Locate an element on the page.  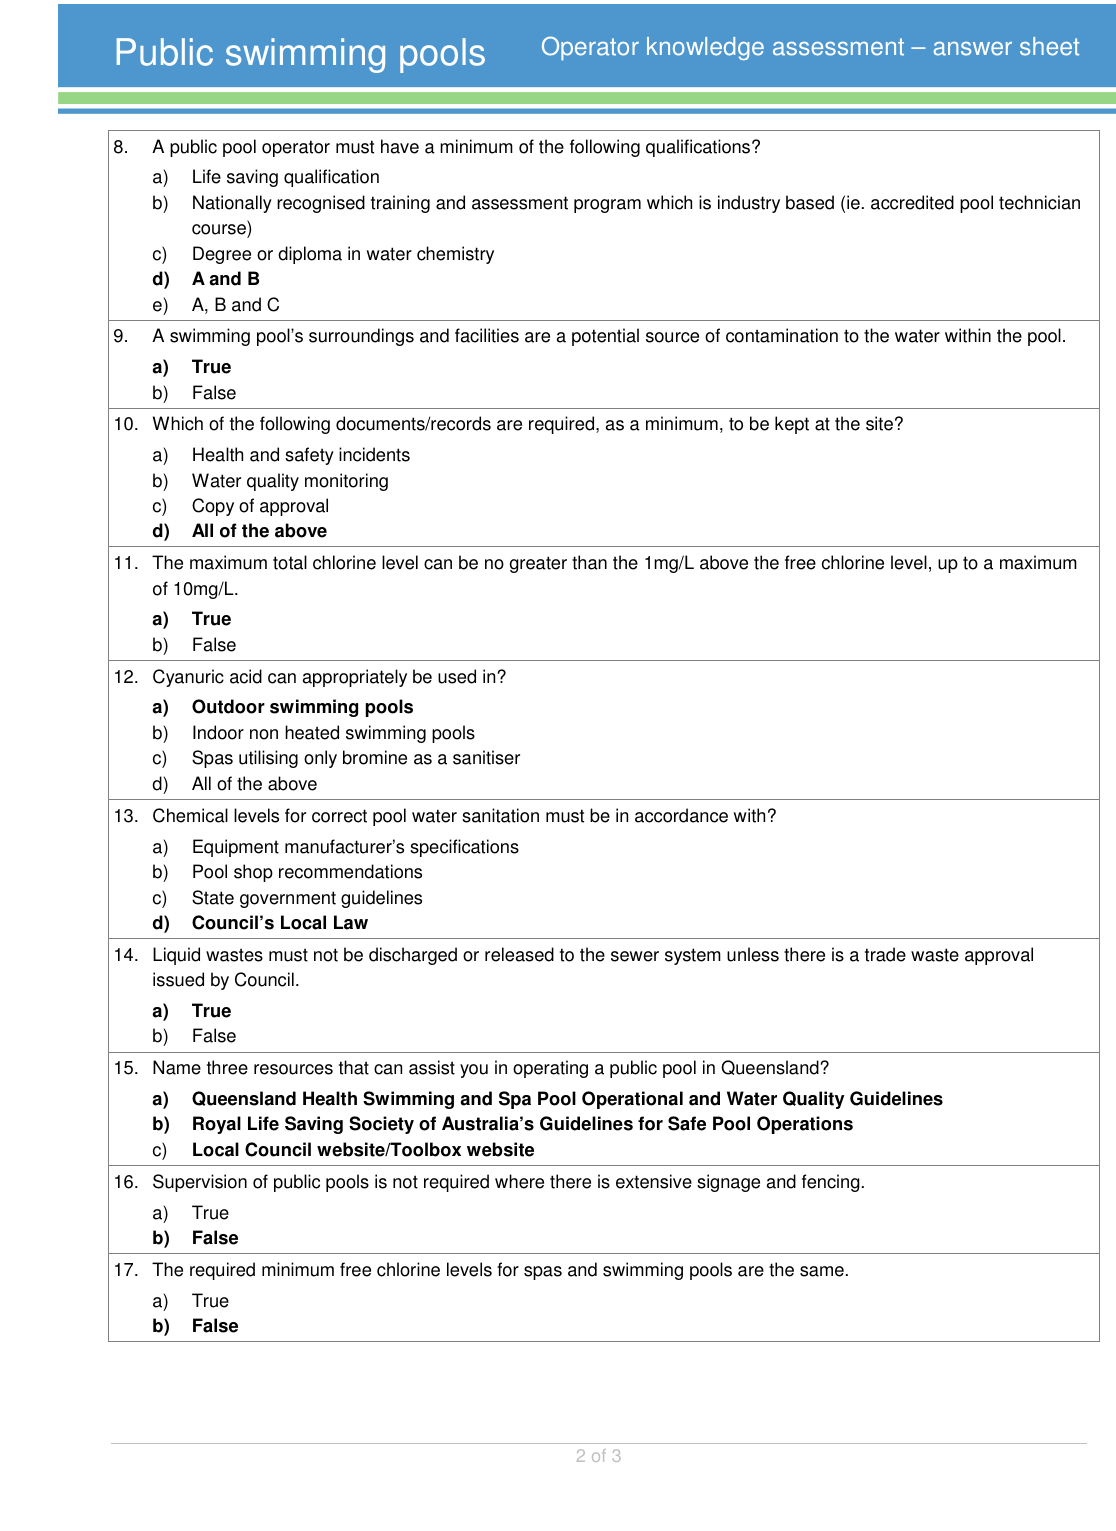
Supervision is located at coordinates (200, 1183).
